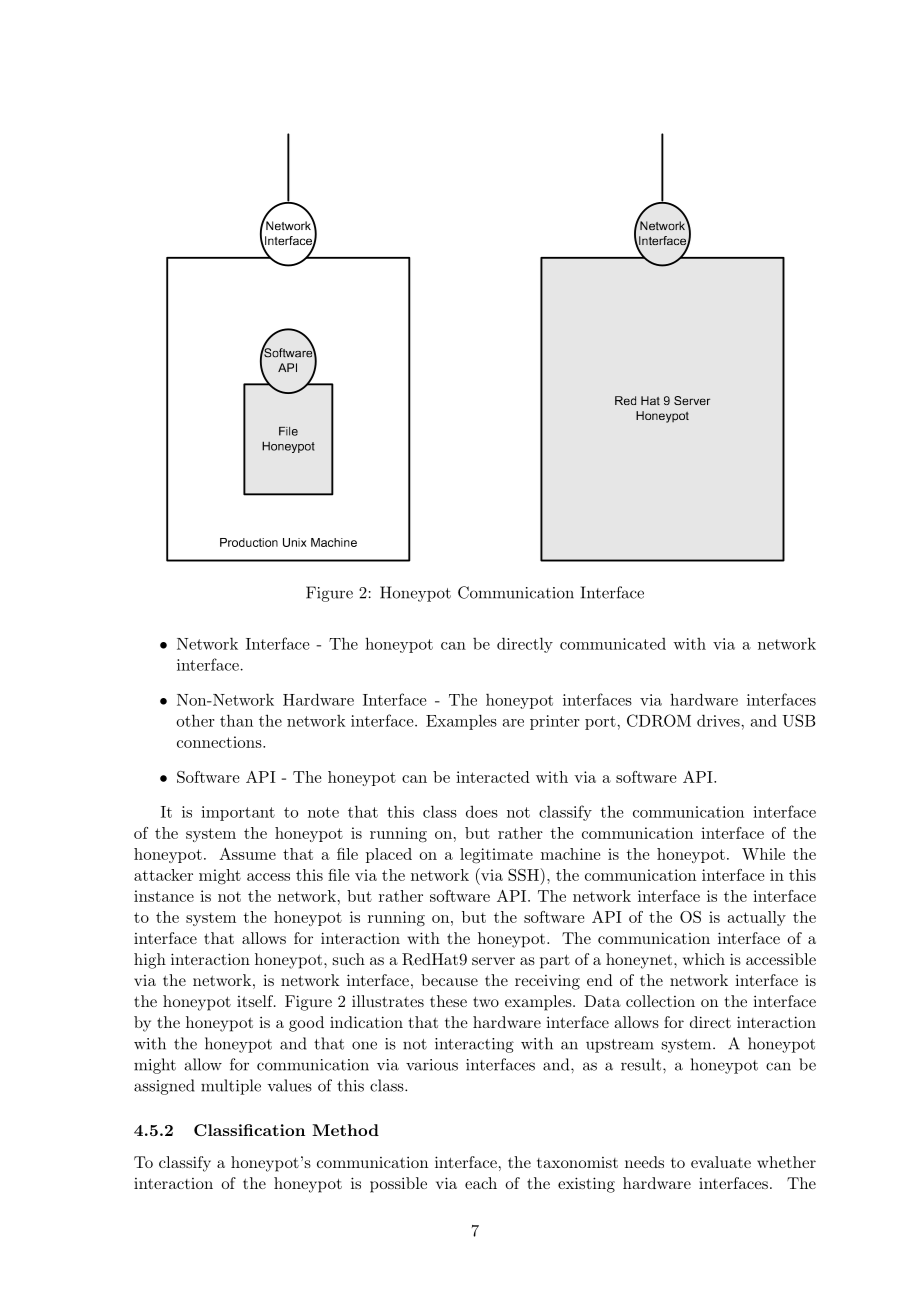  I want to click on Assume, so click(247, 854).
